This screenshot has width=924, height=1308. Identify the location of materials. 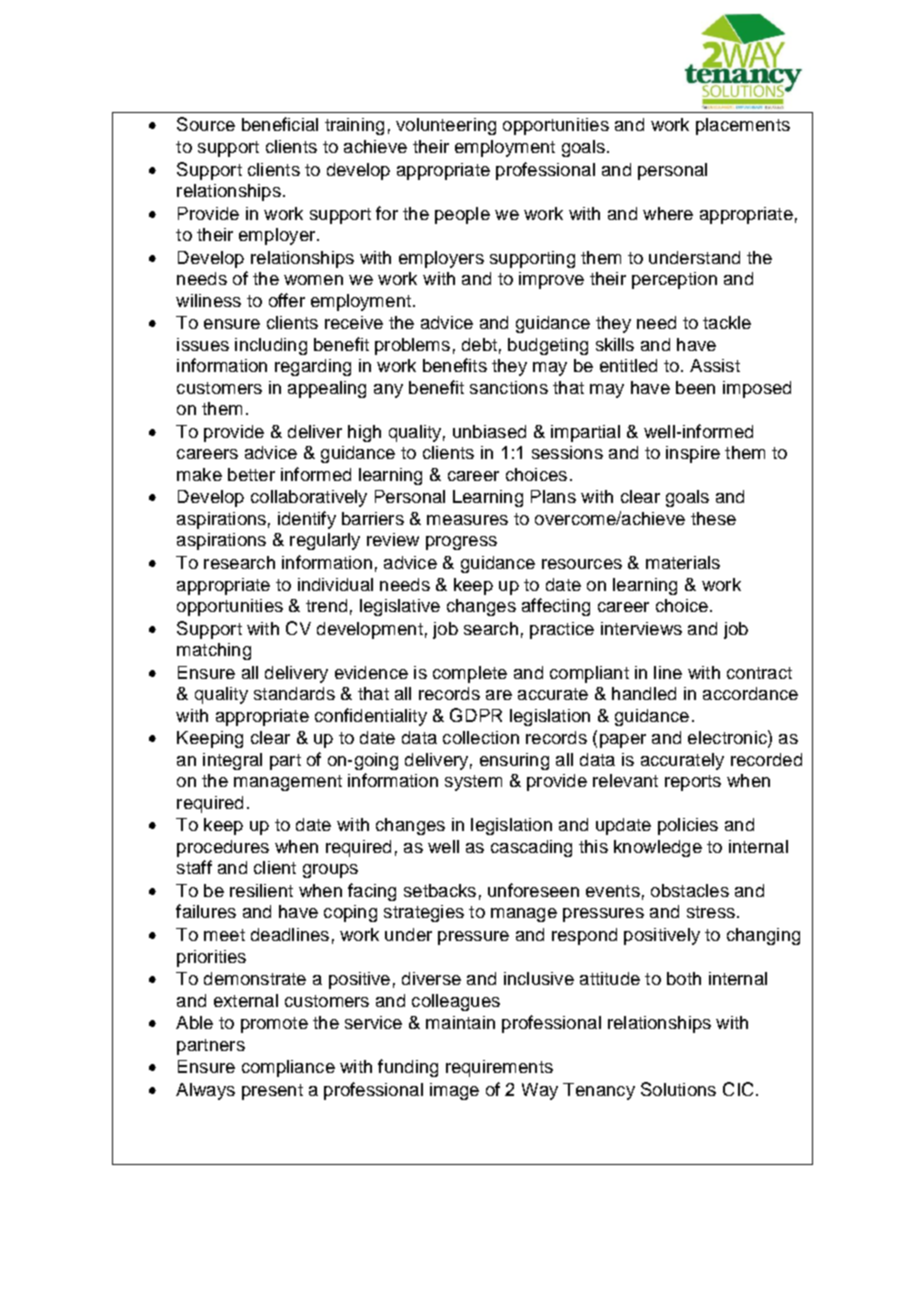
(683, 562).
